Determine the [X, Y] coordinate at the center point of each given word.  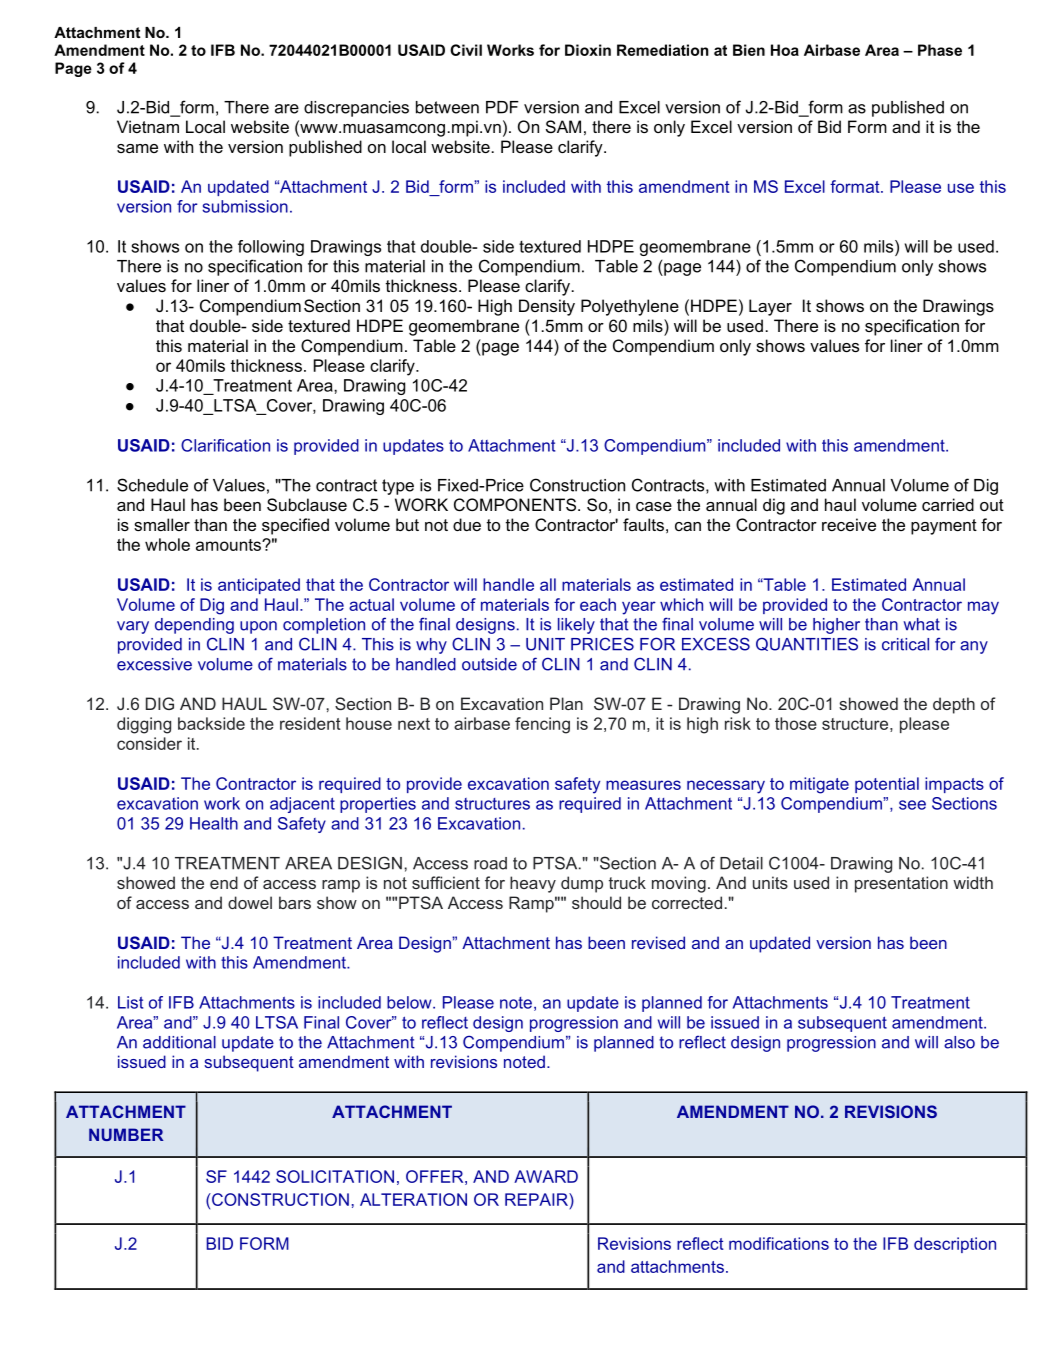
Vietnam [148, 126]
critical [905, 644]
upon [258, 627]
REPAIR [537, 1199]
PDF [502, 107]
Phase [940, 50]
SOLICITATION [335, 1176]
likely [576, 626]
